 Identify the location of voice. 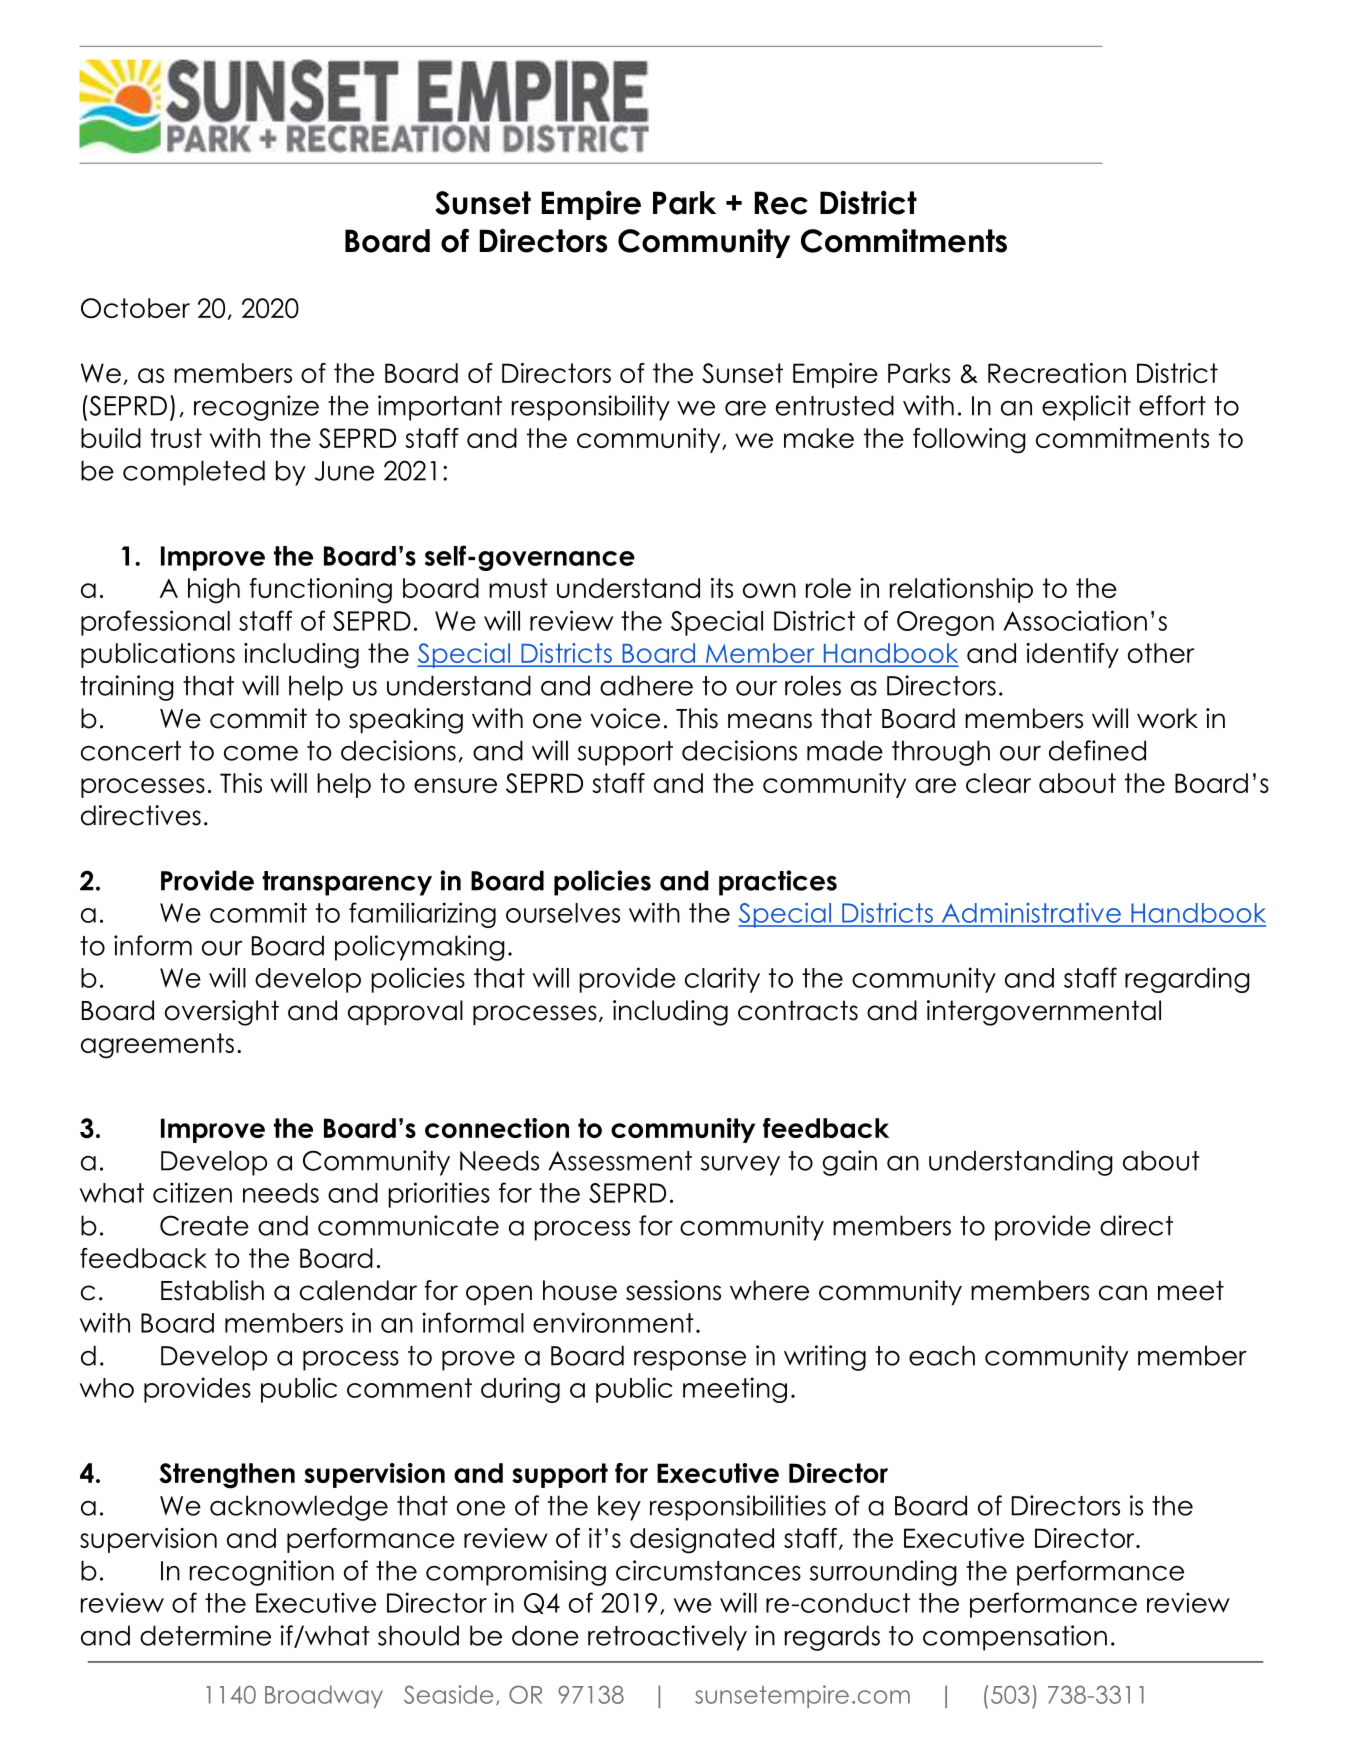
(625, 718).
